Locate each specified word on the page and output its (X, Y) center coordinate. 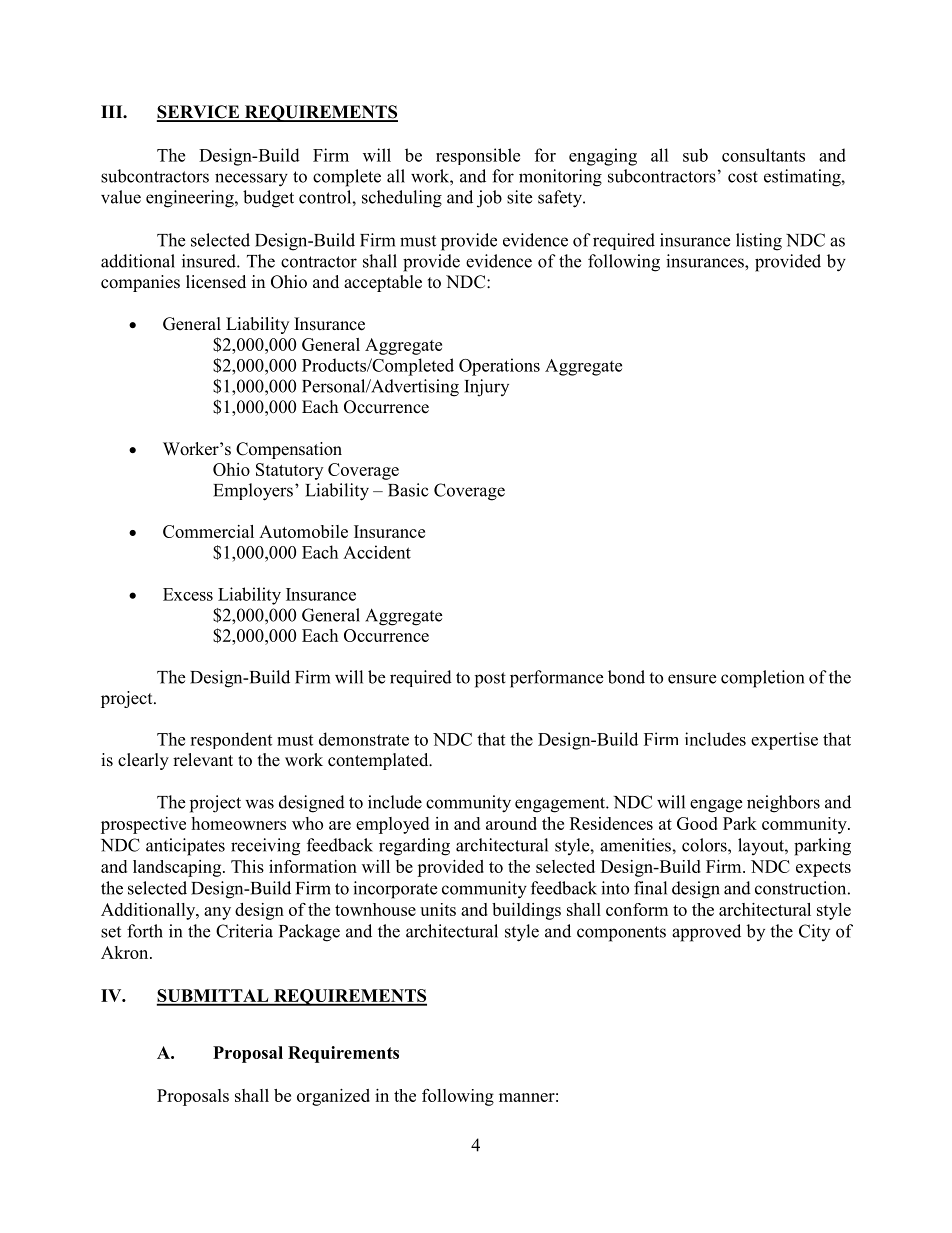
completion (762, 679)
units (438, 909)
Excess (188, 594)
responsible (478, 156)
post (490, 680)
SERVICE (199, 113)
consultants (763, 155)
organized (333, 1097)
